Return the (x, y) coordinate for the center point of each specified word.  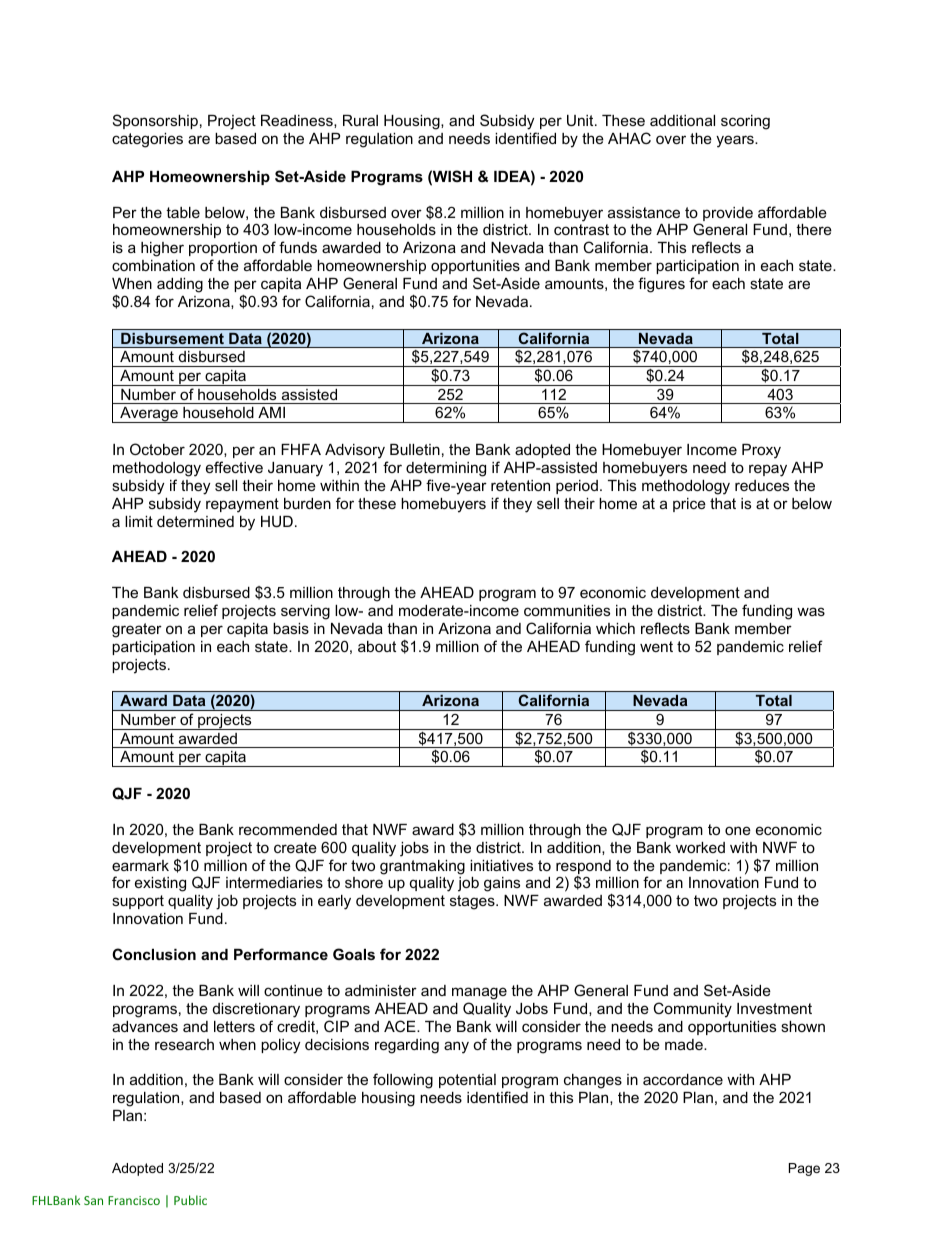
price (689, 505)
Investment (774, 1008)
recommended (288, 829)
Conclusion (154, 954)
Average (149, 415)
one (738, 830)
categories (147, 140)
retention (520, 485)
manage (479, 993)
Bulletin (415, 449)
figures (661, 285)
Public (190, 1200)
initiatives (501, 865)
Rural (360, 120)
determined (195, 521)
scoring (745, 122)
